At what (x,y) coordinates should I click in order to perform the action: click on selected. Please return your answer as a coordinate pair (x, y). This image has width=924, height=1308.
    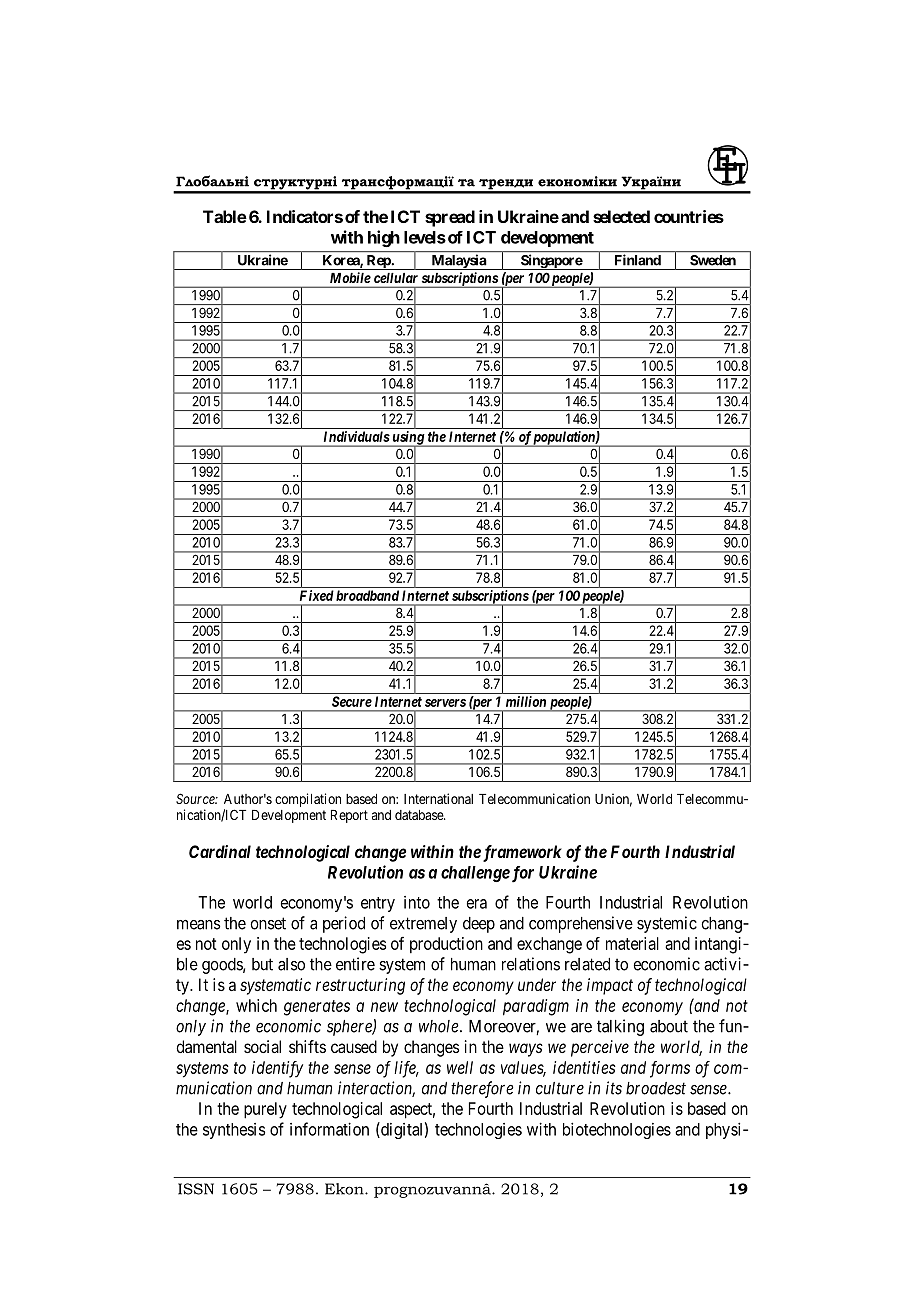
    Looking at the image, I should click on (621, 216).
